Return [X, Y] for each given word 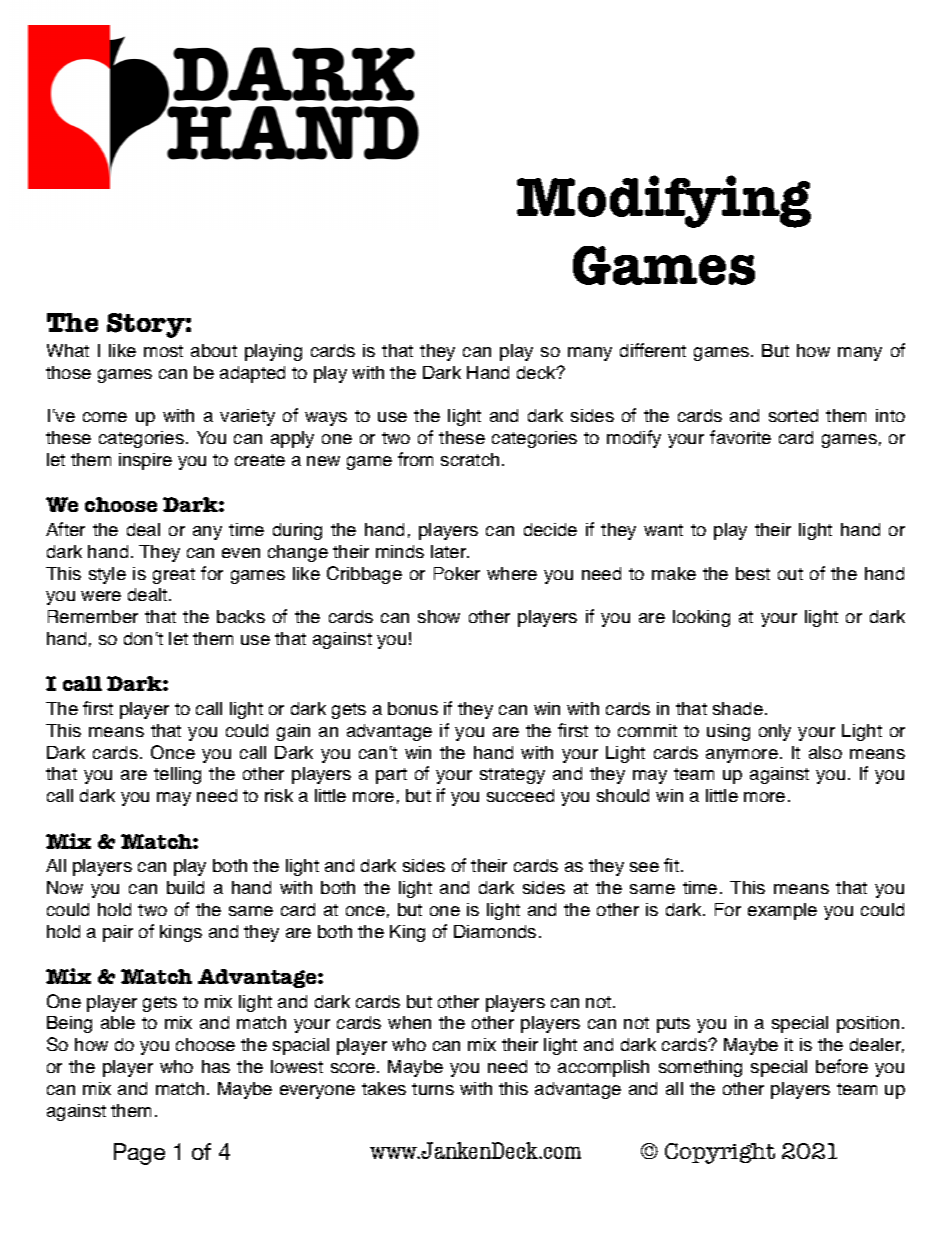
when [409, 1022]
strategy [512, 776]
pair [118, 933]
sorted [793, 415]
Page [139, 1154]
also [825, 752]
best [753, 573]
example [782, 911]
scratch [470, 459]
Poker [457, 573]
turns [433, 1089]
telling [177, 775]
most [163, 351]
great [174, 576]
